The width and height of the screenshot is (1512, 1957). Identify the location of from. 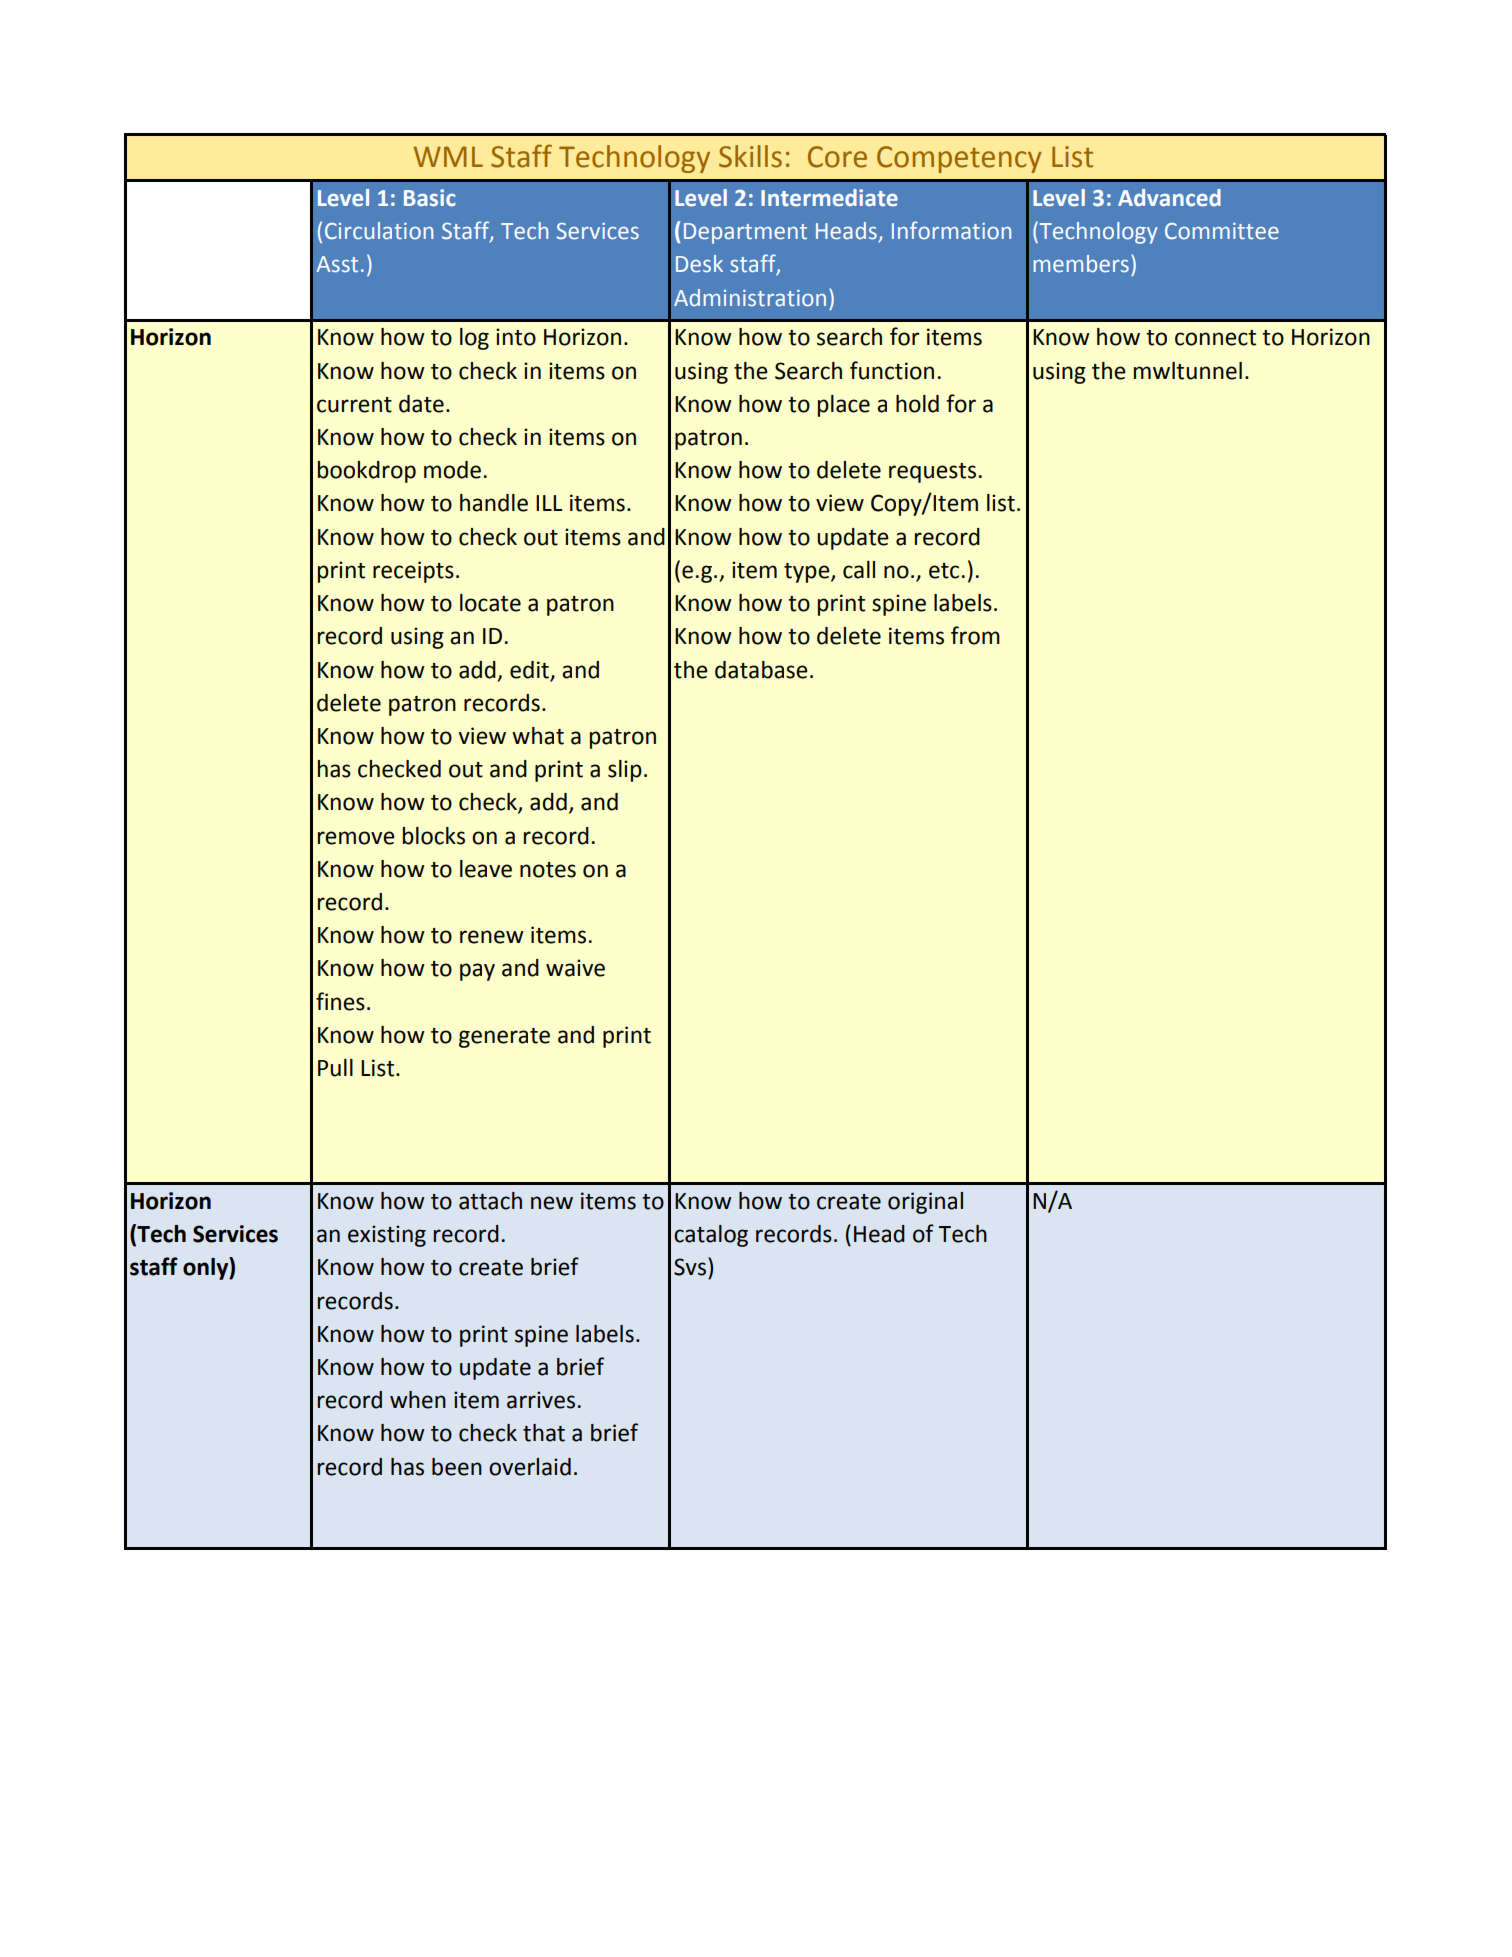
(975, 635).
